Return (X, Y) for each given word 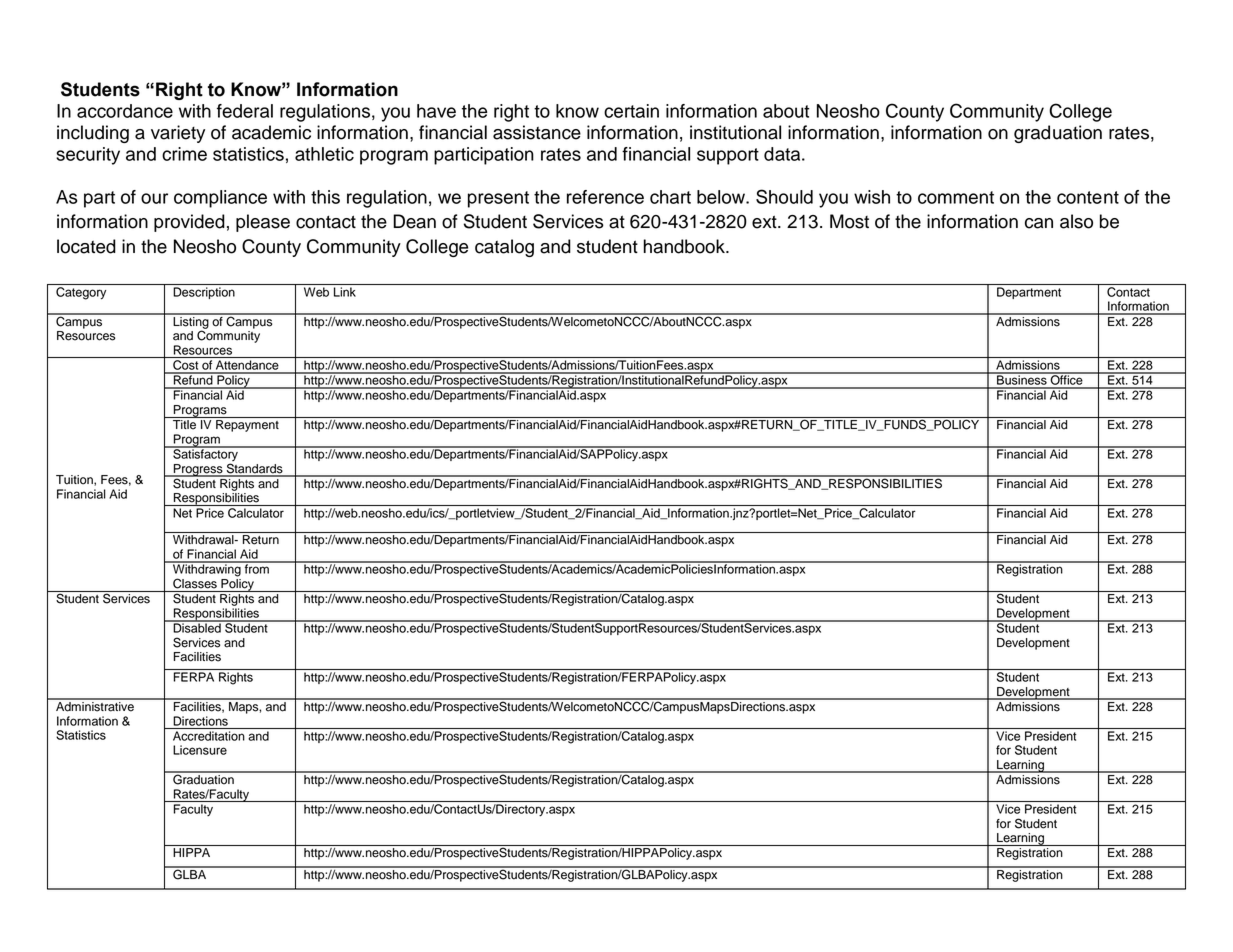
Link (345, 292)
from (256, 568)
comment (956, 197)
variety (178, 134)
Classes (195, 583)
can (1039, 223)
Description (204, 293)
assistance (537, 132)
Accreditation (209, 736)
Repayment (247, 426)
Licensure (200, 750)
